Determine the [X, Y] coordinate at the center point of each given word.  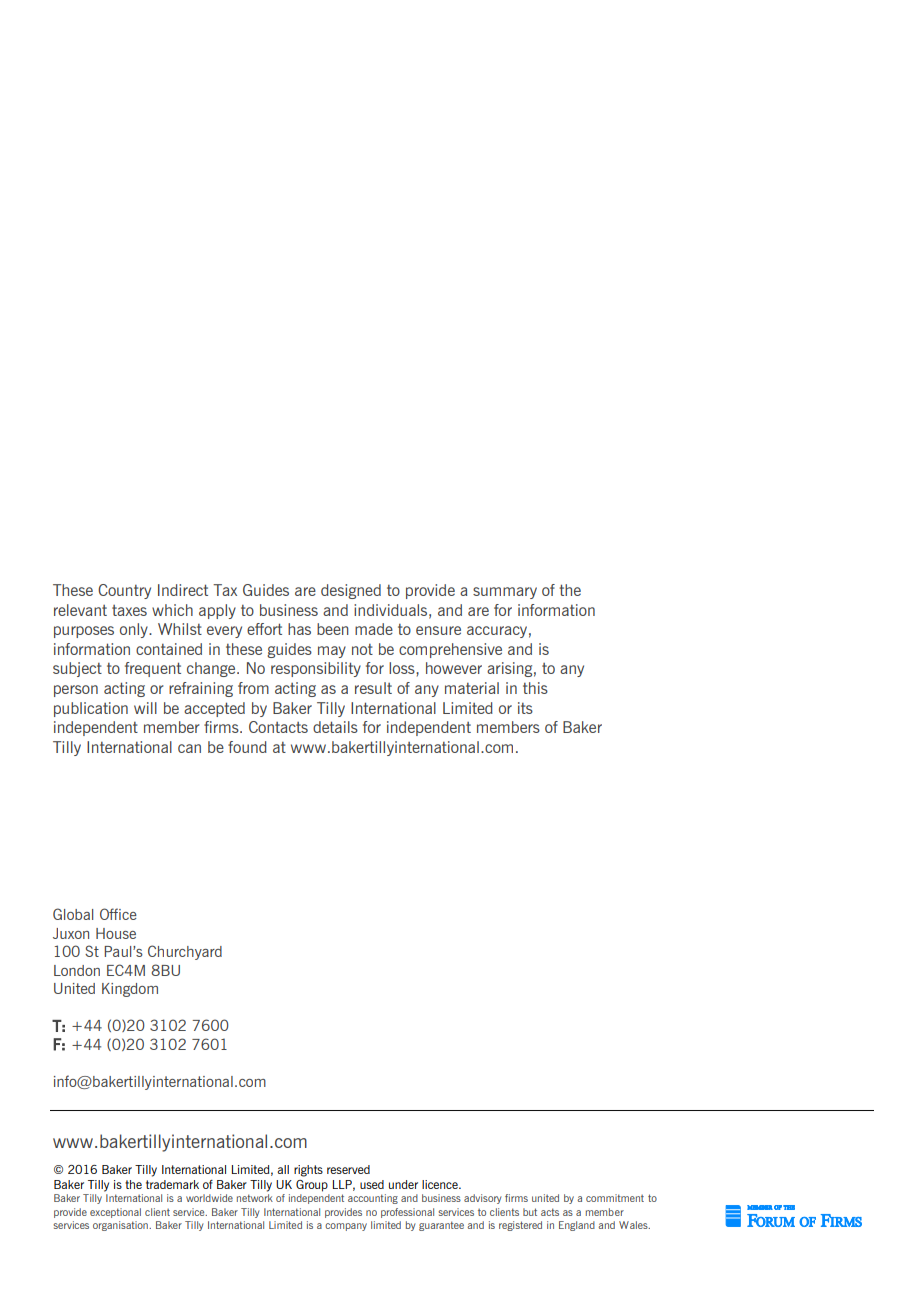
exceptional [115, 1213]
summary [505, 593]
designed [351, 591]
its [525, 708]
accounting [373, 1199]
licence [441, 1184]
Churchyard [185, 952]
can [189, 748]
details [335, 727]
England [577, 1226]
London [77, 970]
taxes [129, 610]
